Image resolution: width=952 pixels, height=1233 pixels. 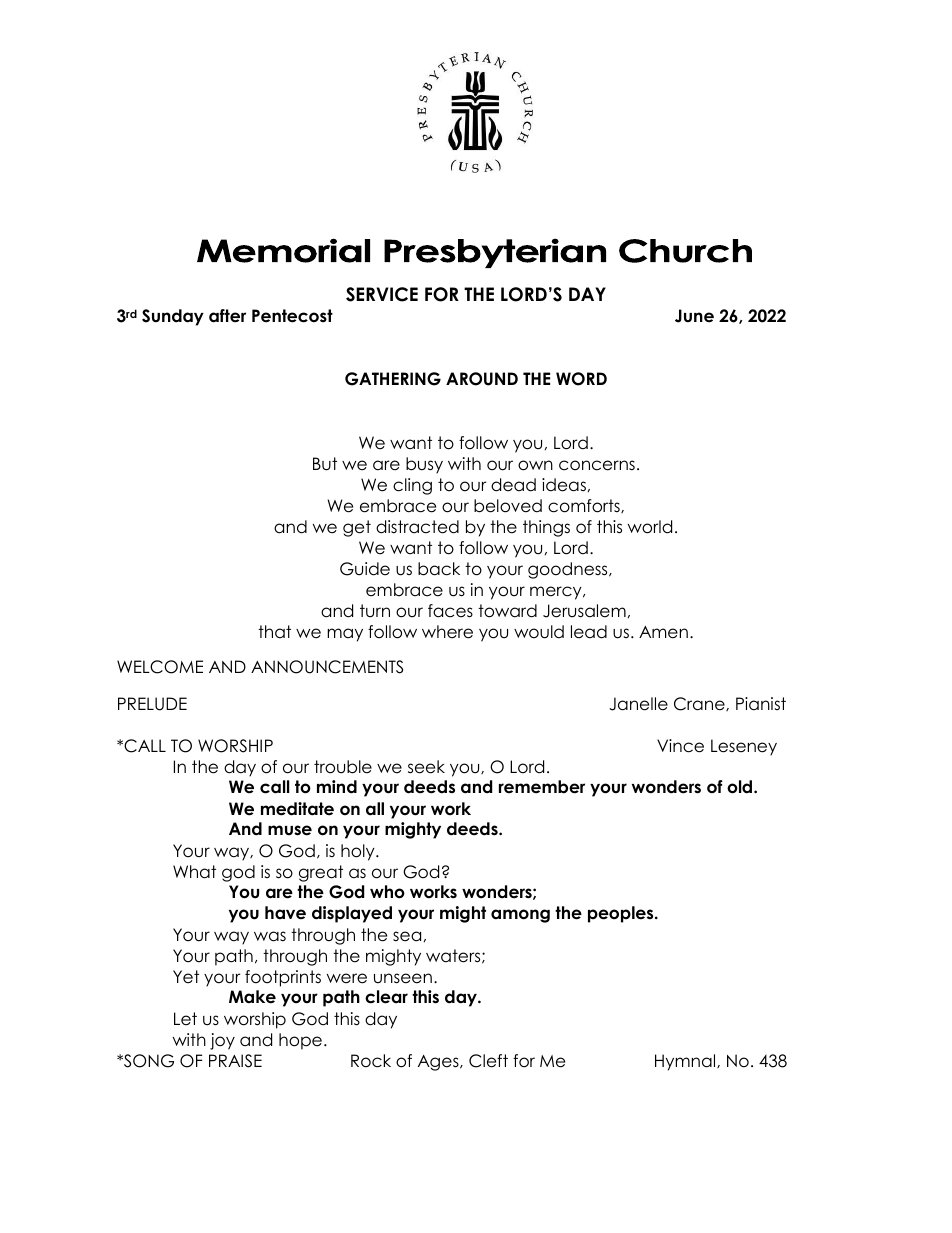 I want to click on joy, so click(x=222, y=1041).
